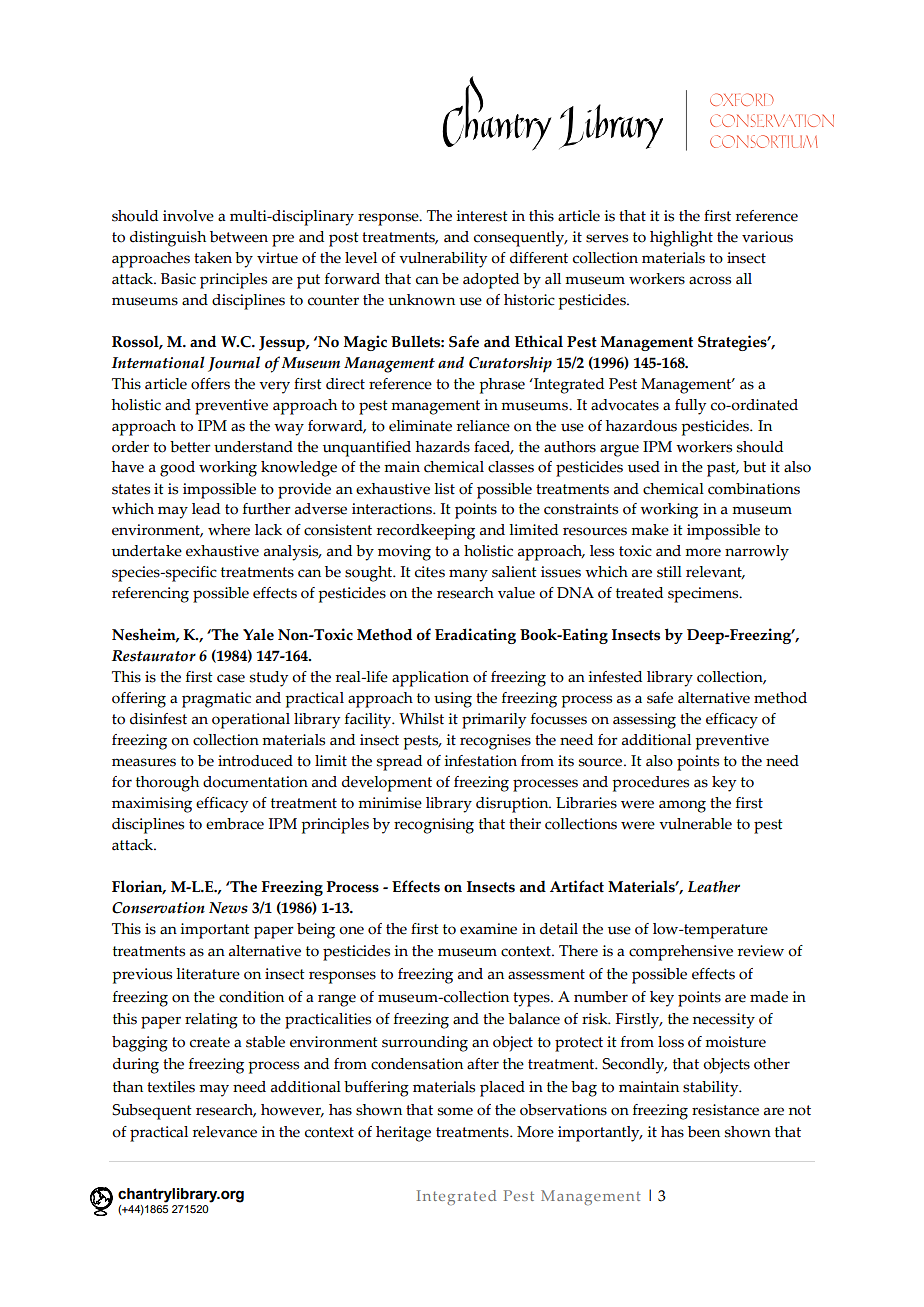  I want to click on taken, so click(213, 258).
